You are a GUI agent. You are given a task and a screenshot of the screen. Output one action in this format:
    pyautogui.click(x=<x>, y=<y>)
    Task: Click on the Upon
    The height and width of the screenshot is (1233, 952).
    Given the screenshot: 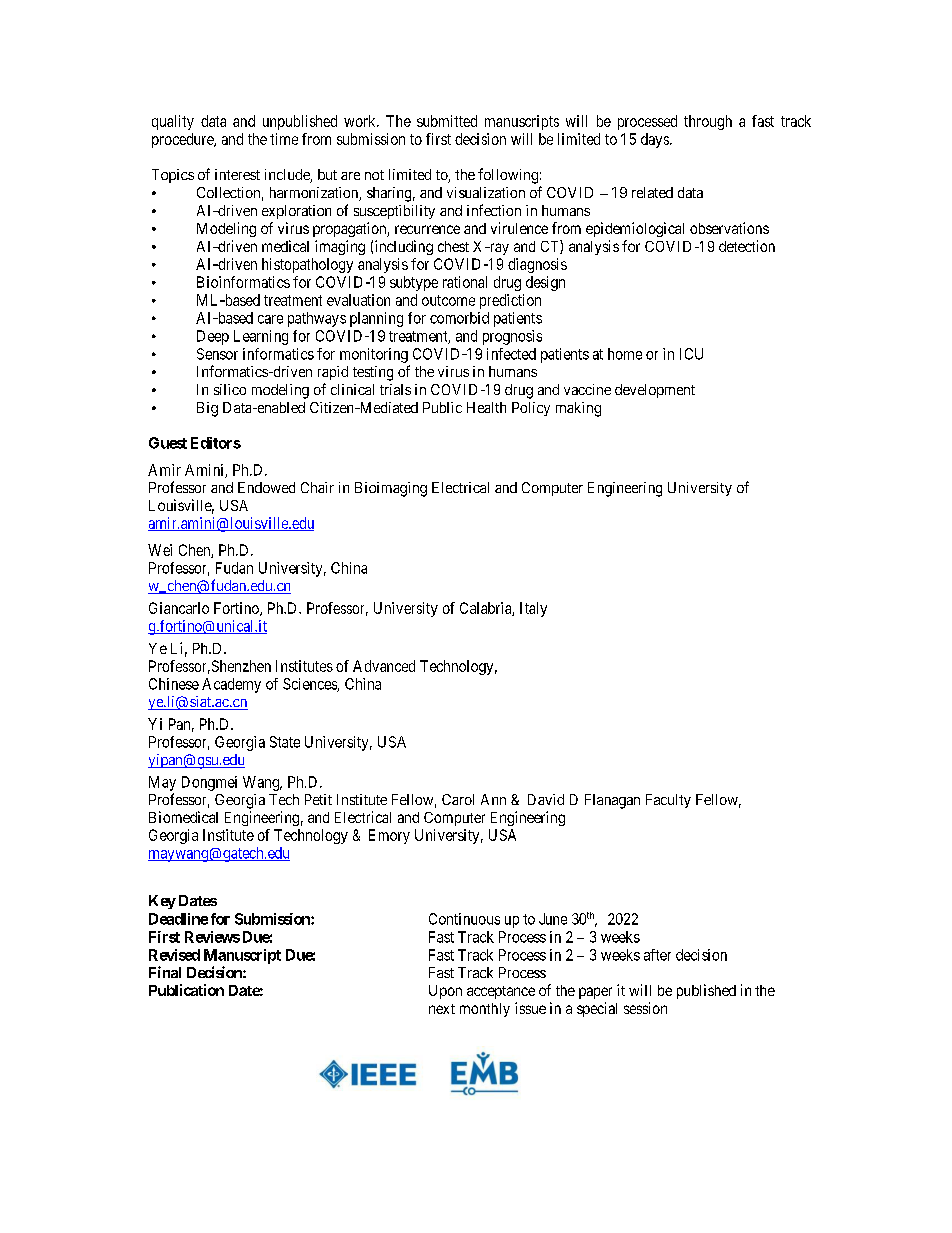 What is the action you would take?
    pyautogui.click(x=445, y=992)
